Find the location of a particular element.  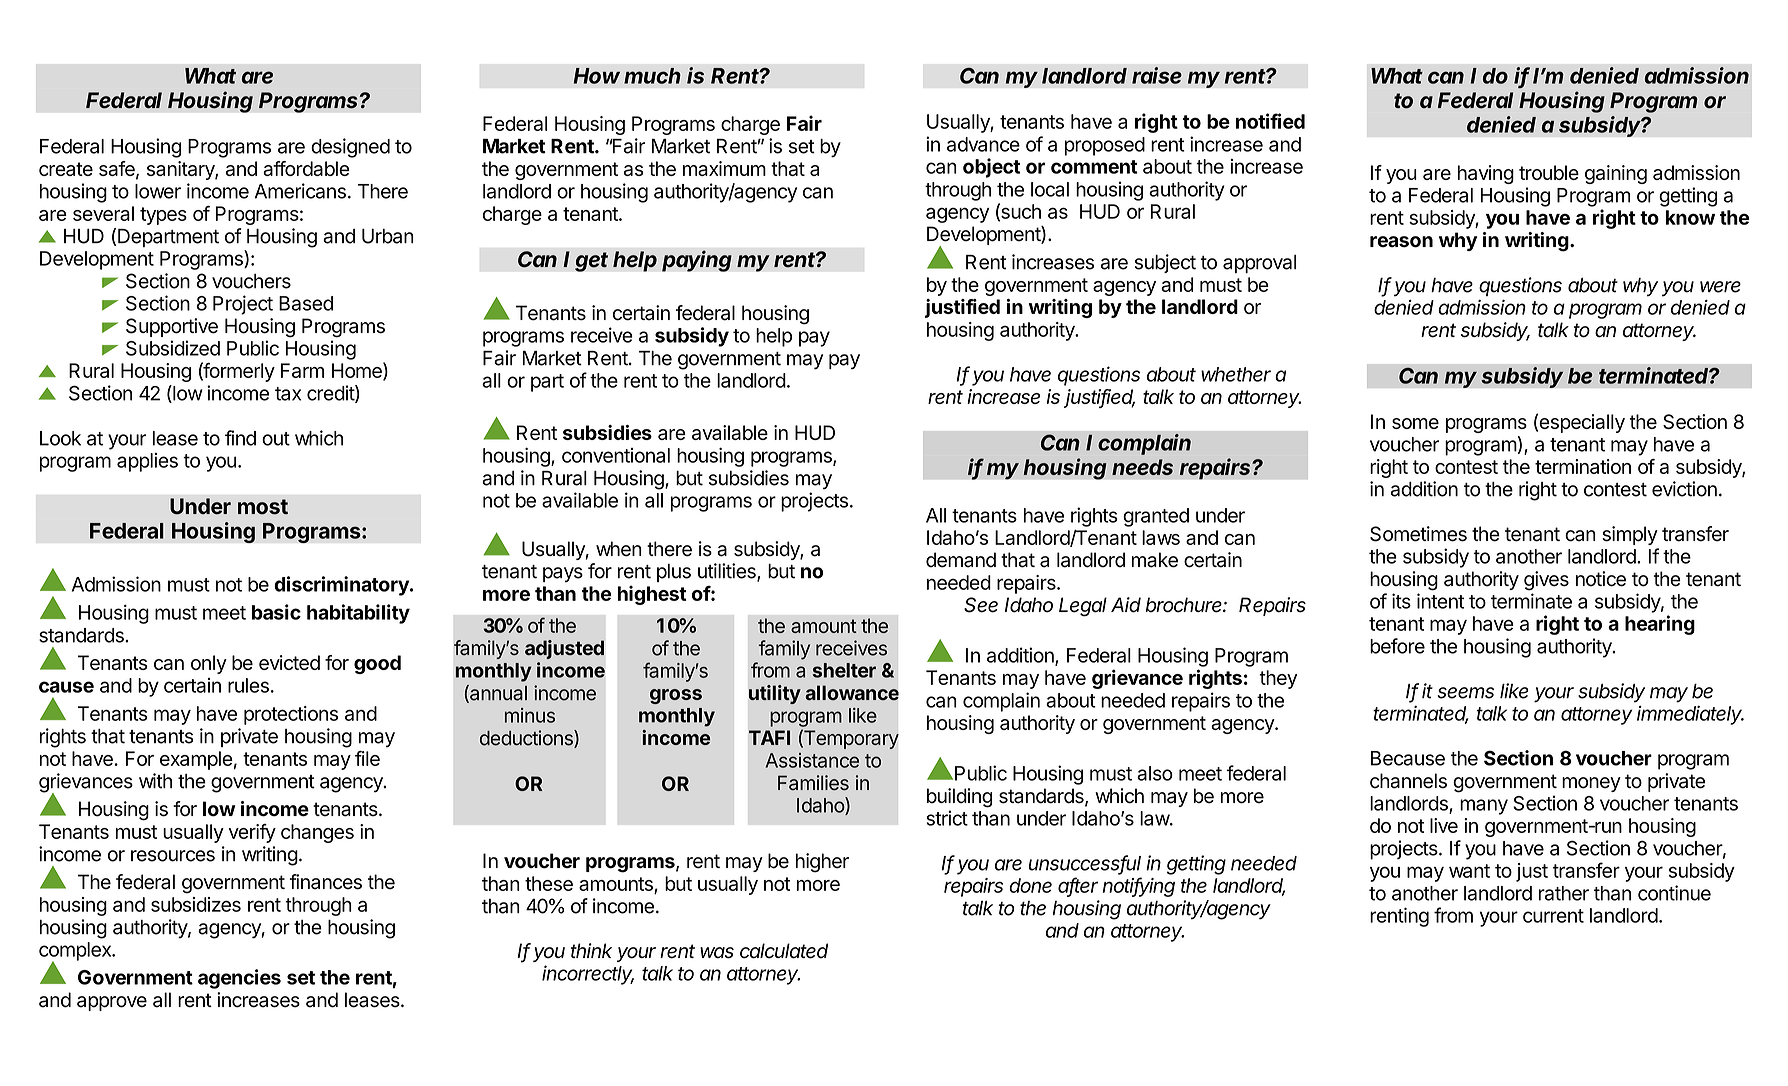

reason is located at coordinates (1401, 242).
